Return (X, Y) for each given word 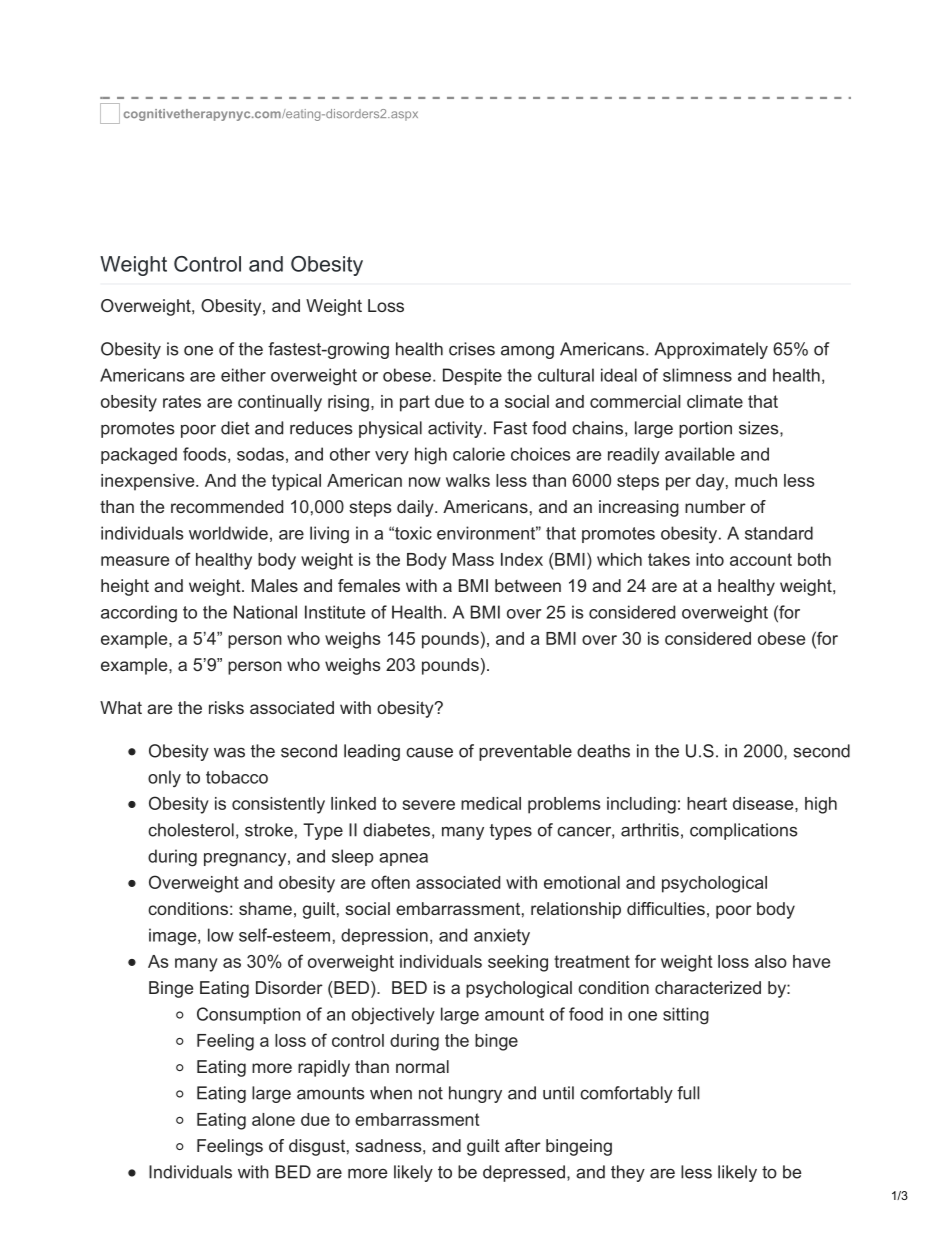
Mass (473, 559)
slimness (697, 375)
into (710, 559)
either (243, 375)
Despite (472, 376)
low (221, 935)
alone (273, 1119)
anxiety (502, 937)
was (229, 752)
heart (707, 803)
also (771, 961)
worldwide (228, 533)
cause (429, 752)
